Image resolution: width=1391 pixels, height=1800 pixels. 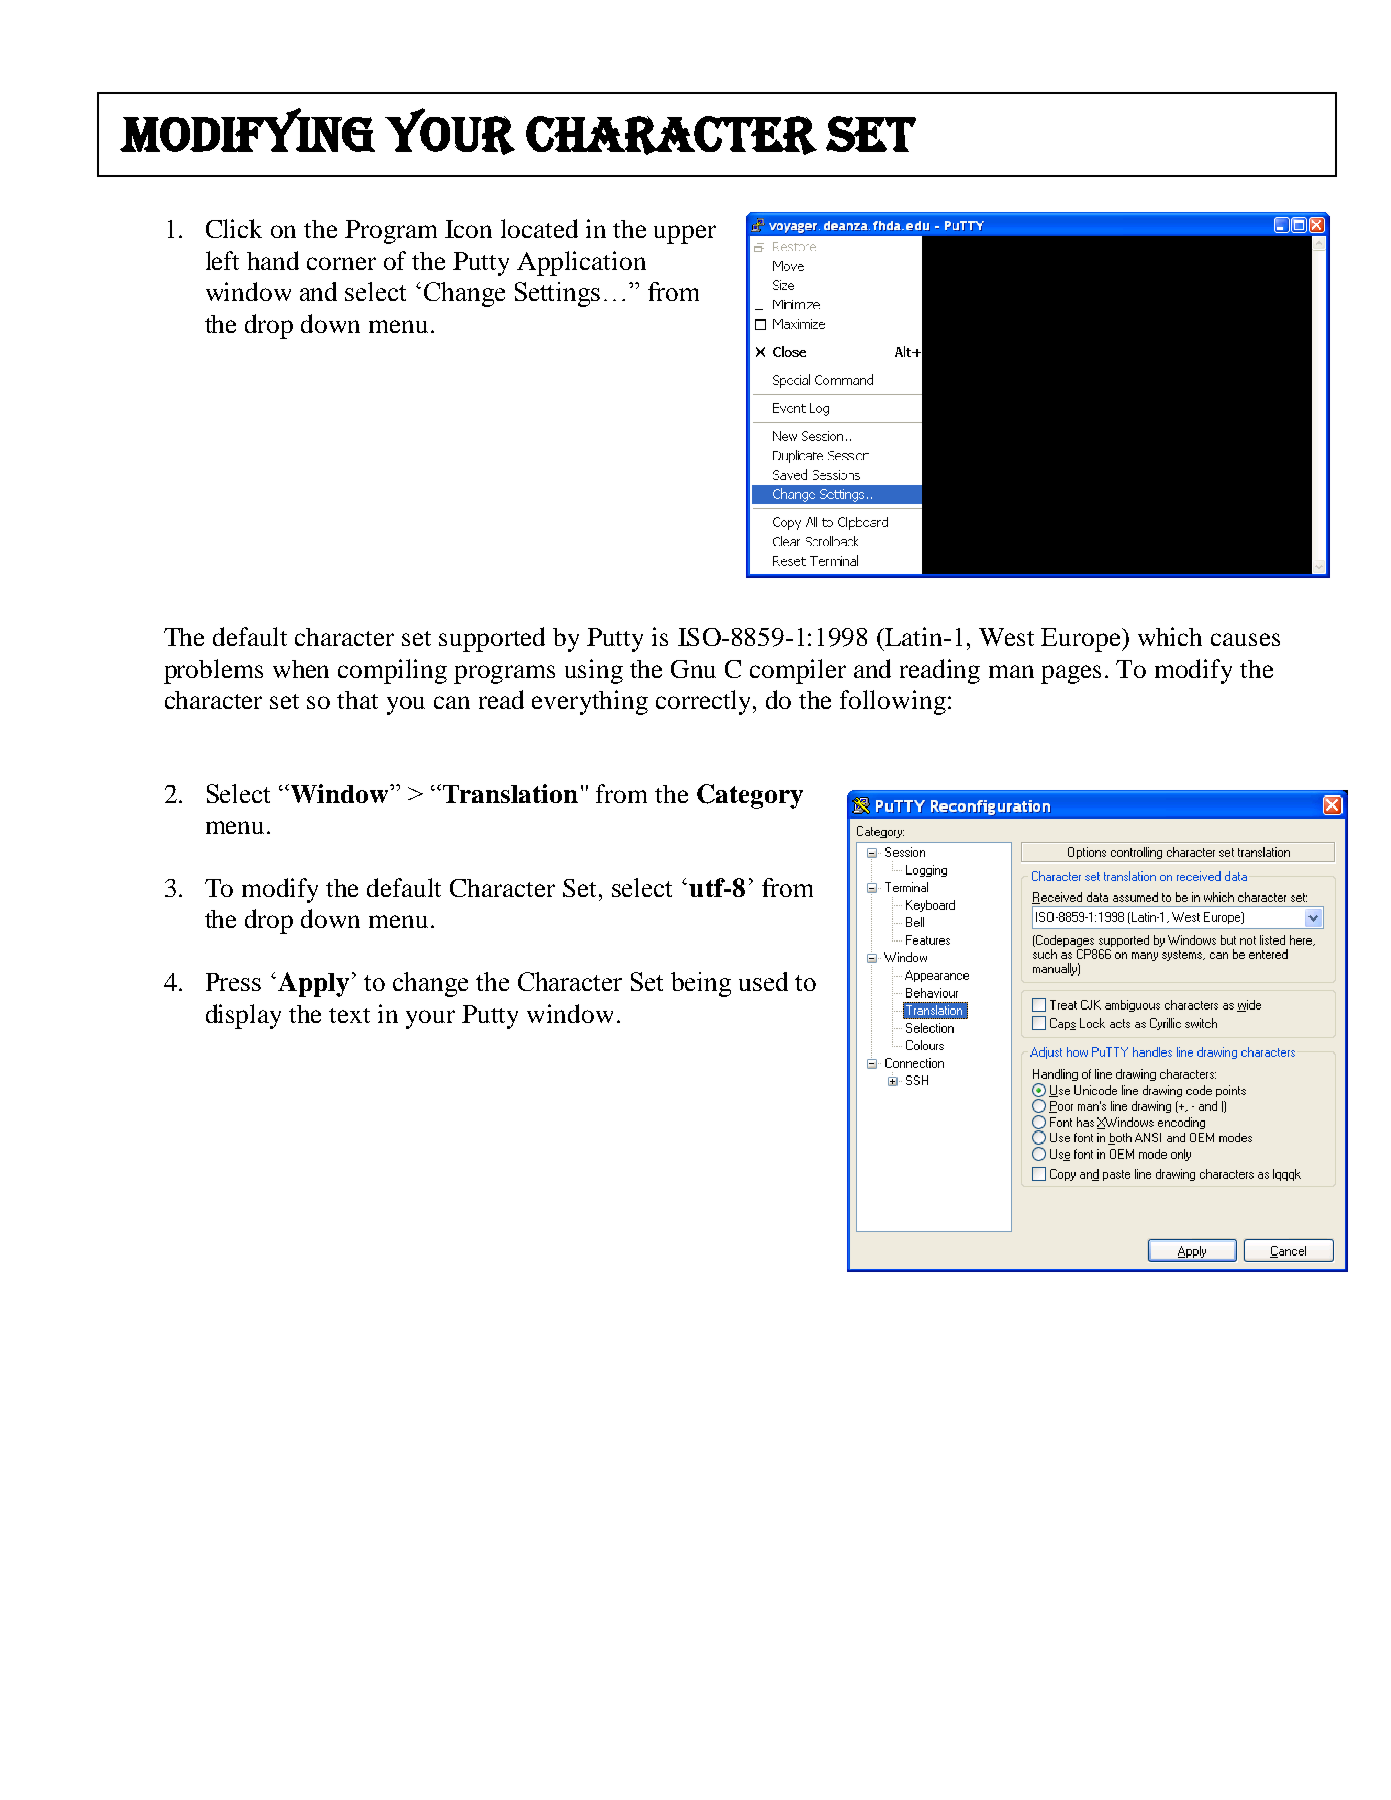 I want to click on corner, so click(x=341, y=263).
